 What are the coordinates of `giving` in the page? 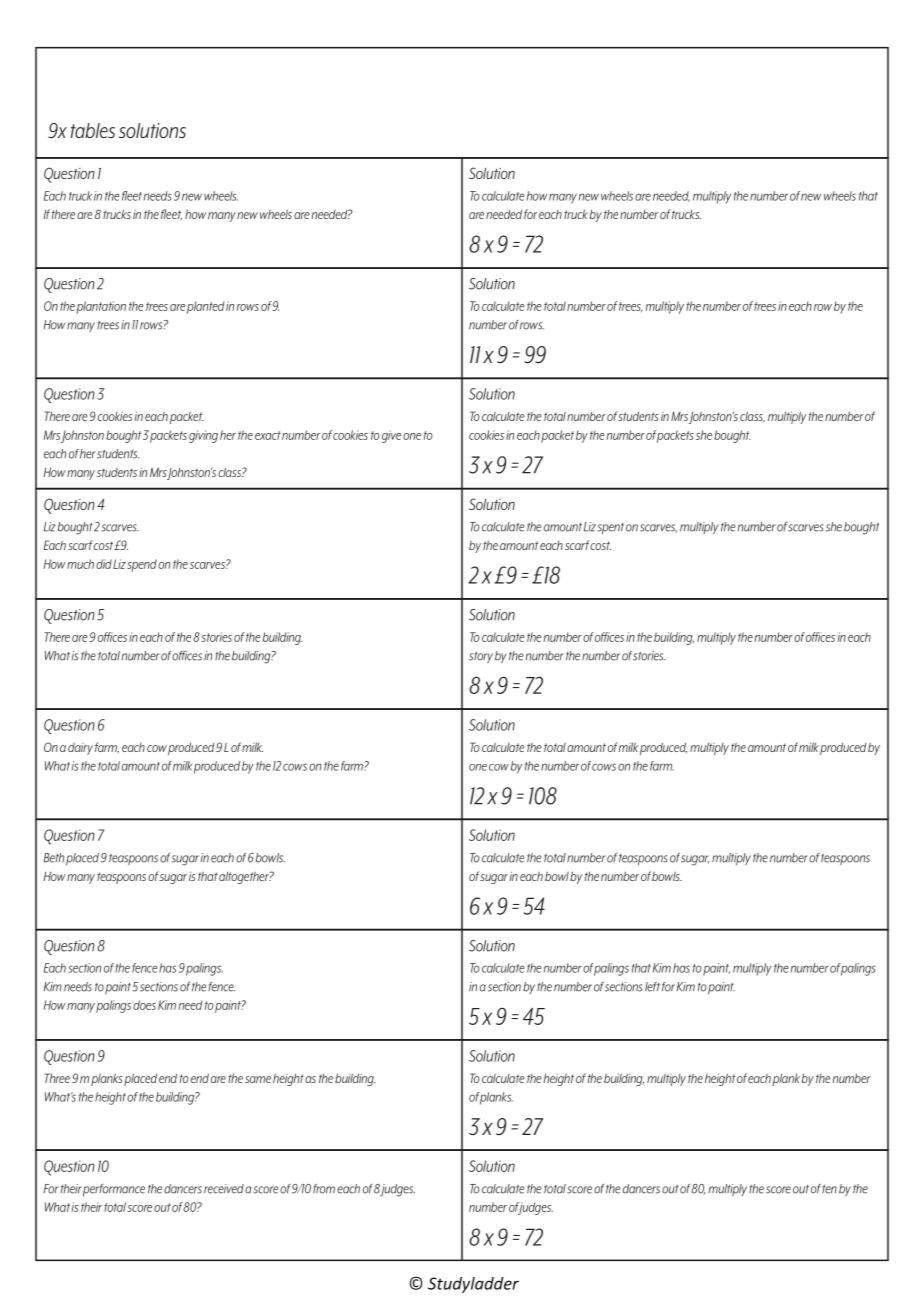 It's located at (203, 436).
